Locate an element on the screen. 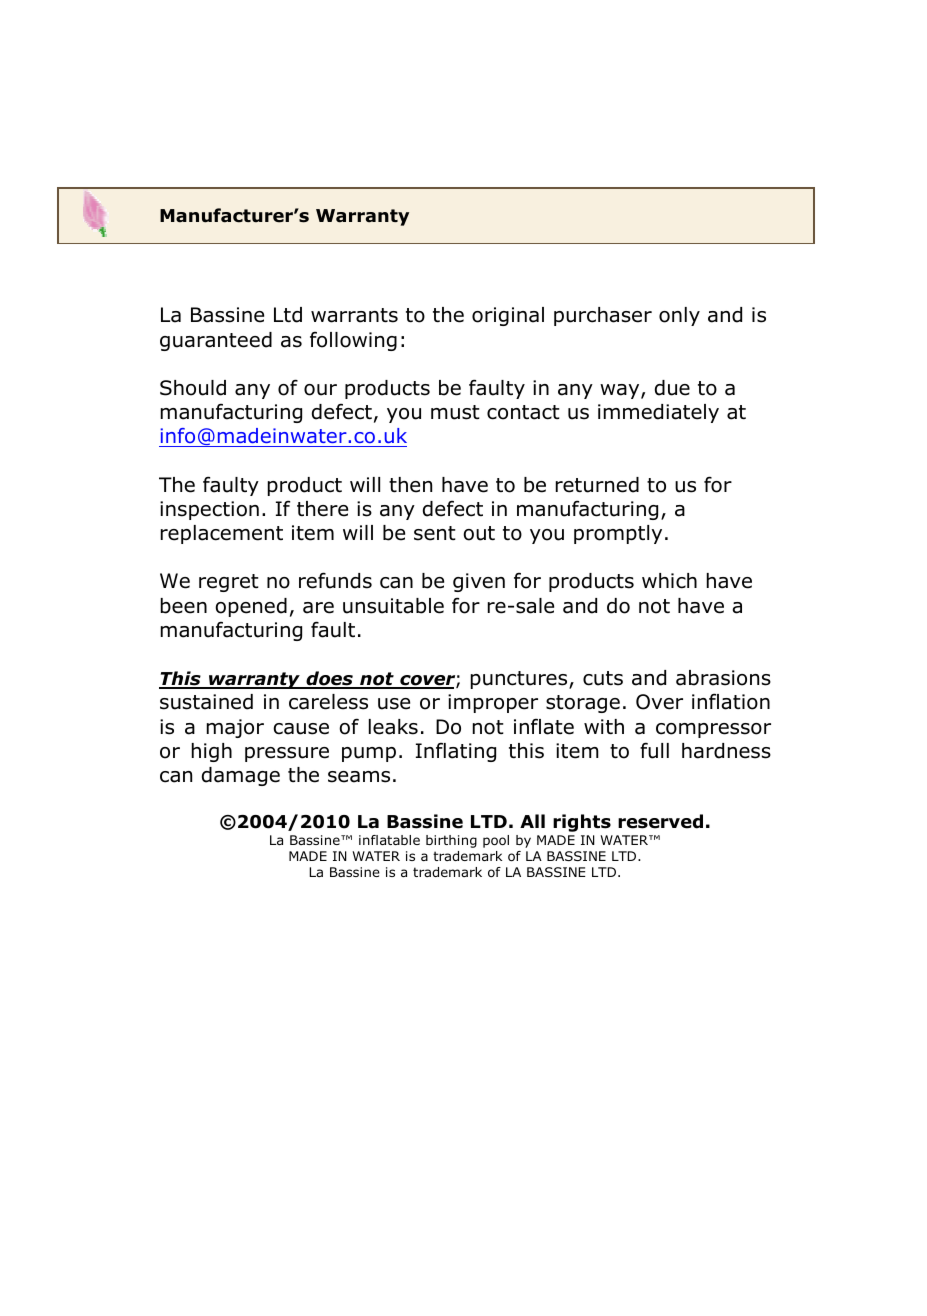 The height and width of the screenshot is (1316, 927). immediately is located at coordinates (658, 413).
